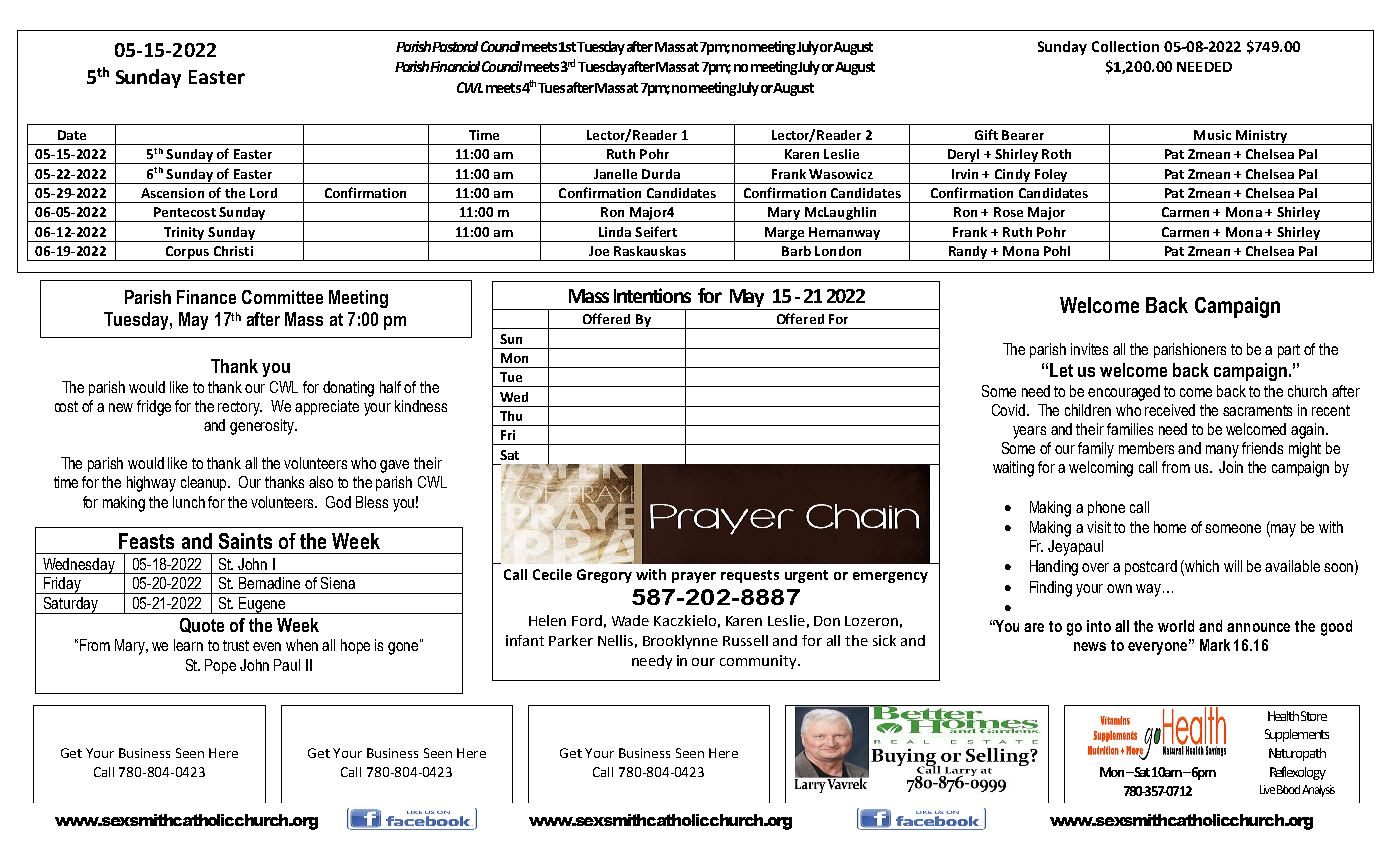 This screenshot has width=1400, height=850. I want to click on Gift, so click(986, 134).
